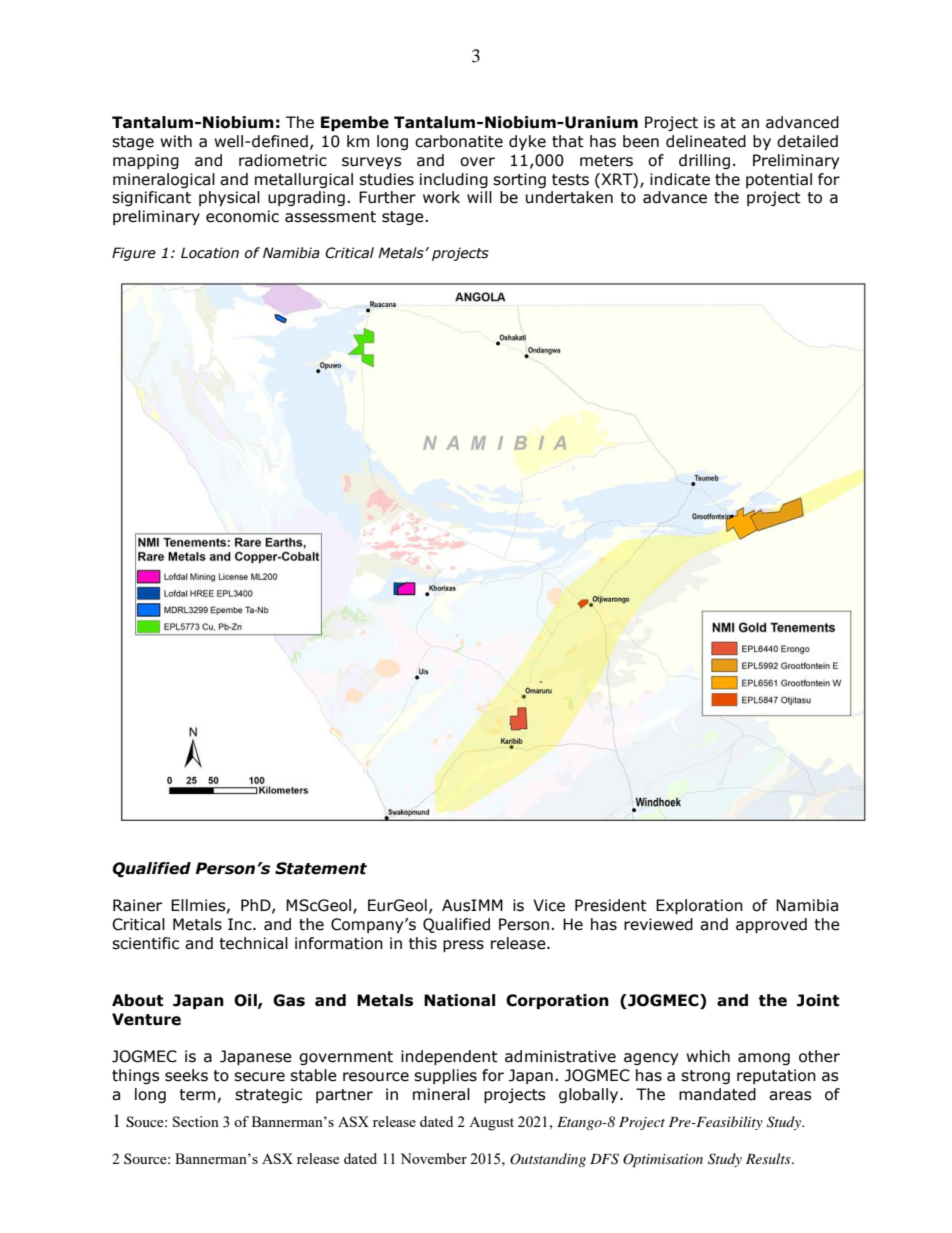  What do you see at coordinates (769, 1158) in the image?
I see `Results` at bounding box center [769, 1158].
